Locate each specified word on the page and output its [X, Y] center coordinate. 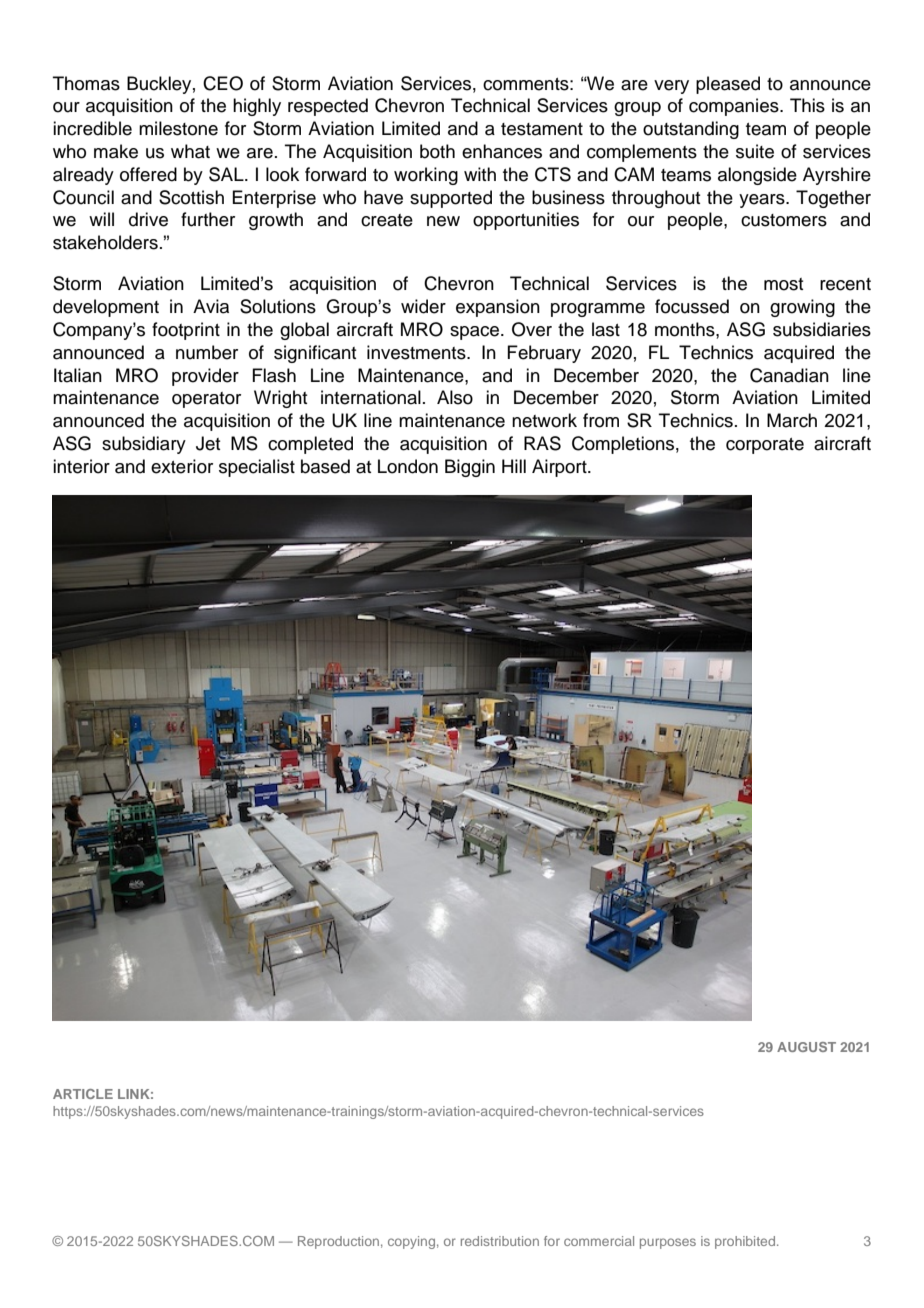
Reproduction [338, 1242]
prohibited [745, 1242]
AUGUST [806, 1047]
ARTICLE [83, 1094]
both [437, 151]
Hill [514, 466]
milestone [178, 128]
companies [735, 107]
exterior [182, 466]
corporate [765, 446]
